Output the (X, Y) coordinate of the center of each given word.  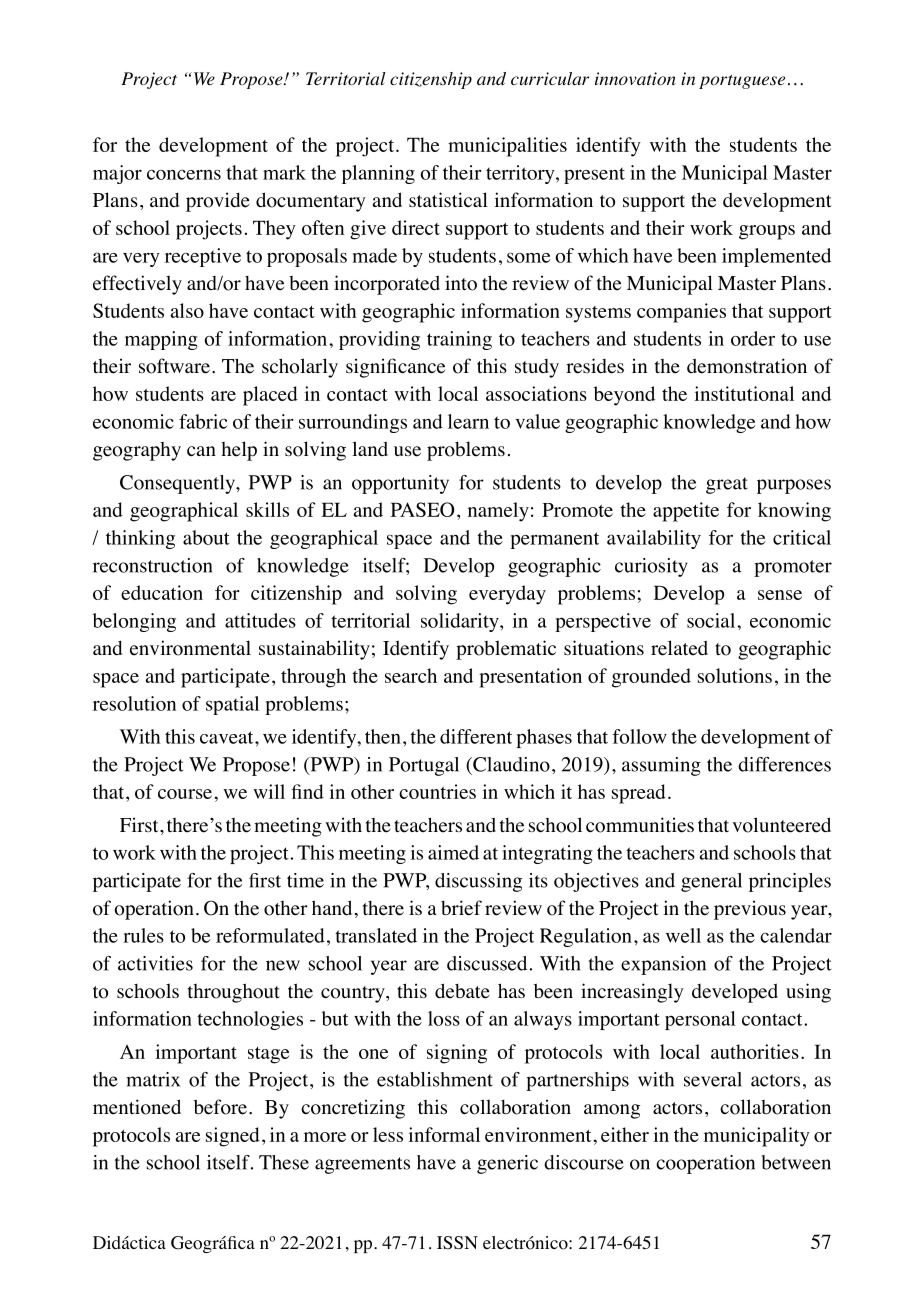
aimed (453, 852)
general (711, 882)
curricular (550, 78)
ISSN (457, 1243)
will (269, 791)
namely (498, 512)
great (727, 485)
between (796, 1162)
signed (233, 1137)
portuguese (742, 81)
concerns (184, 175)
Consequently (178, 484)
